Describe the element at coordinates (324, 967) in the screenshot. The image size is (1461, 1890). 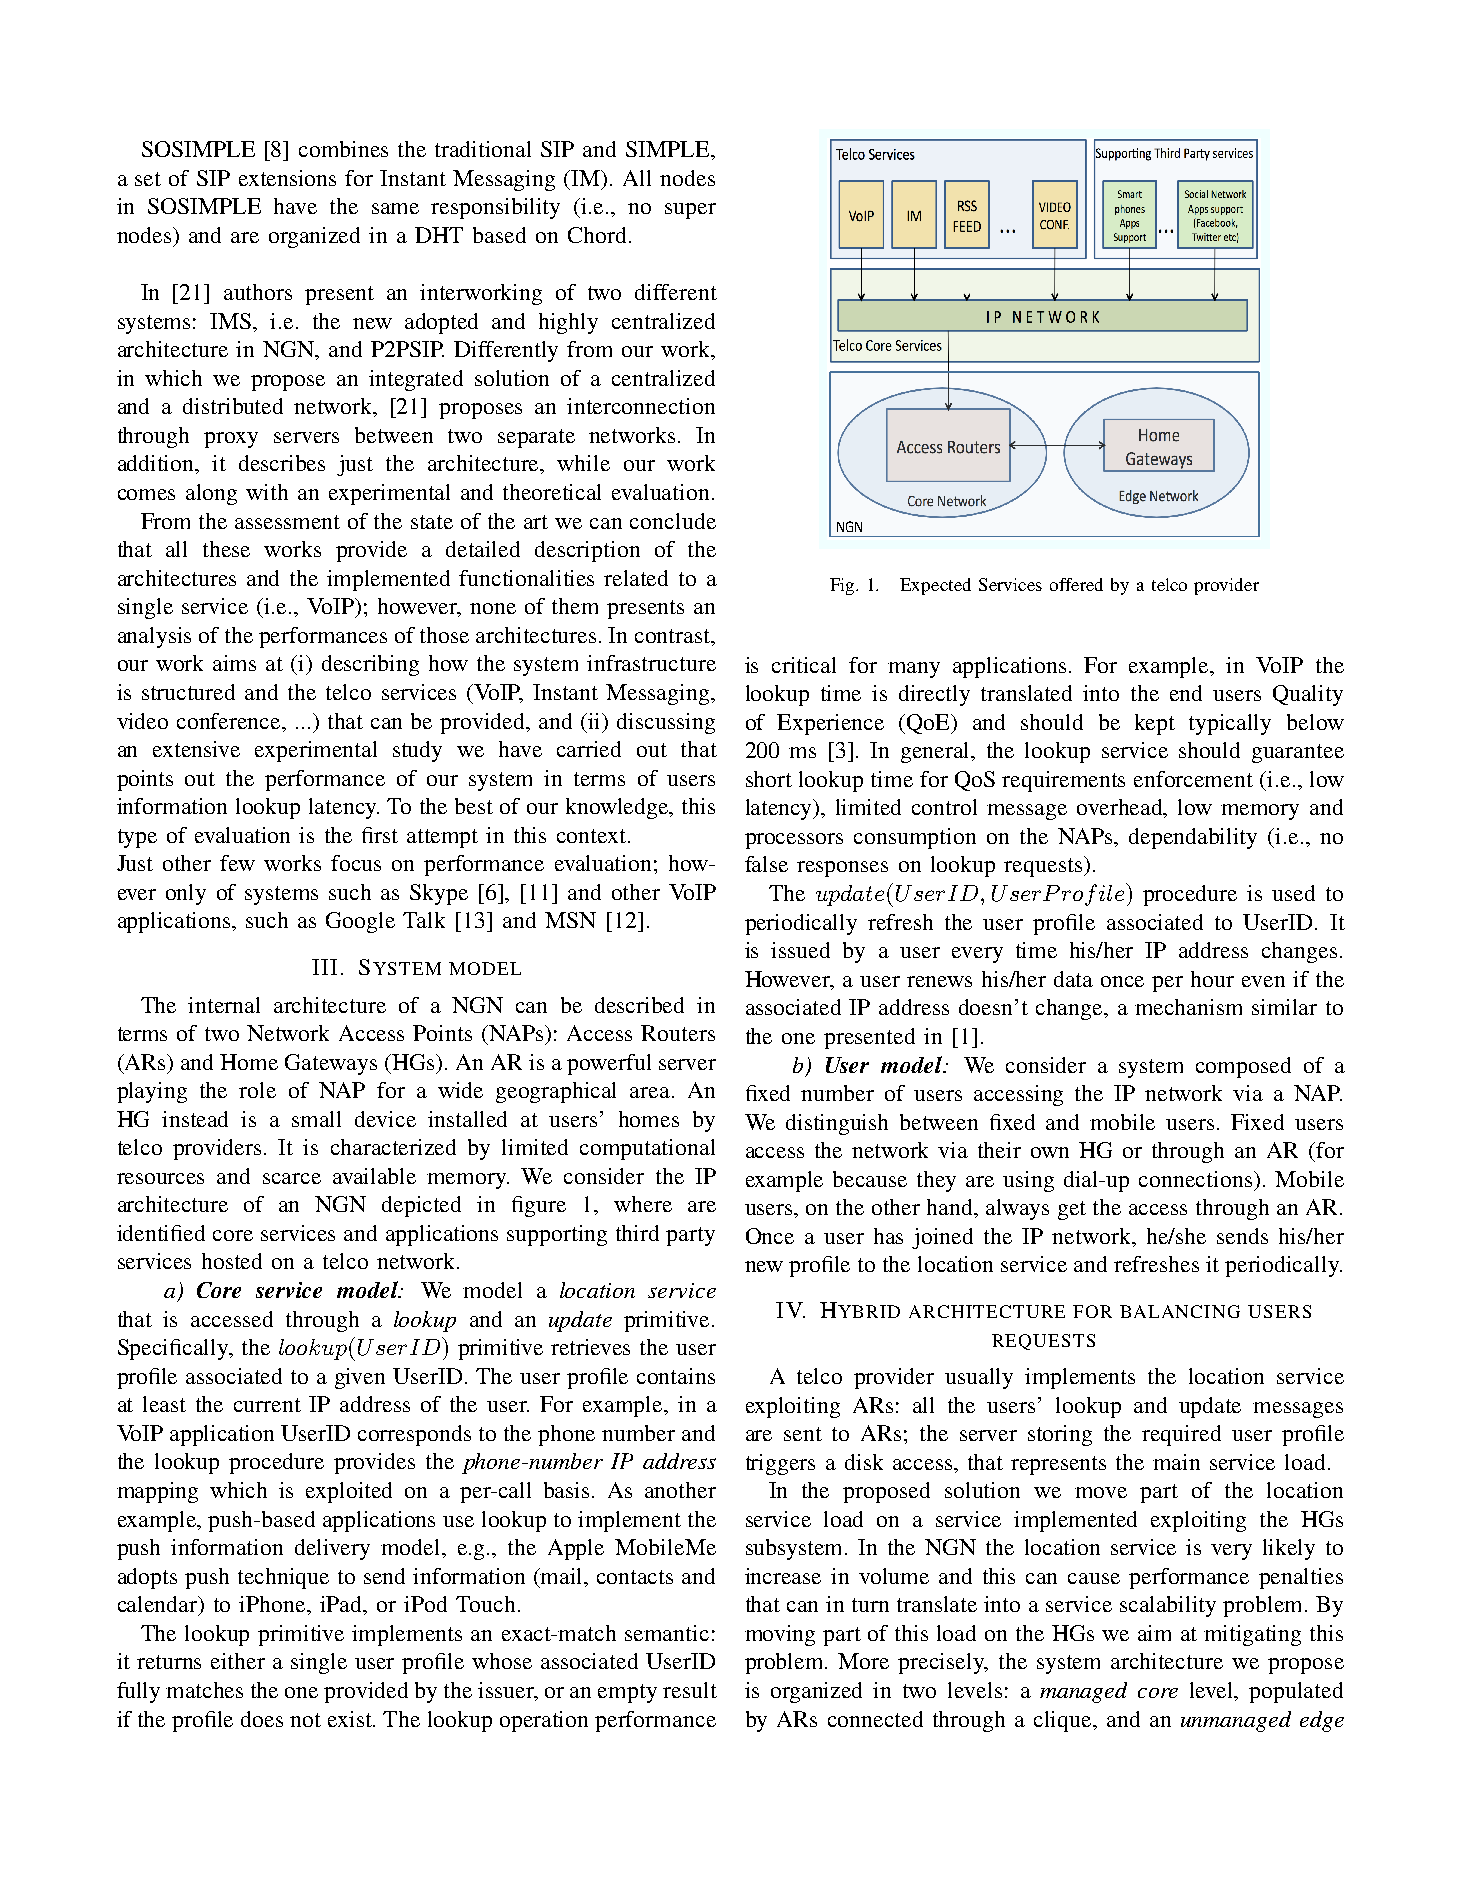
I see `III` at that location.
